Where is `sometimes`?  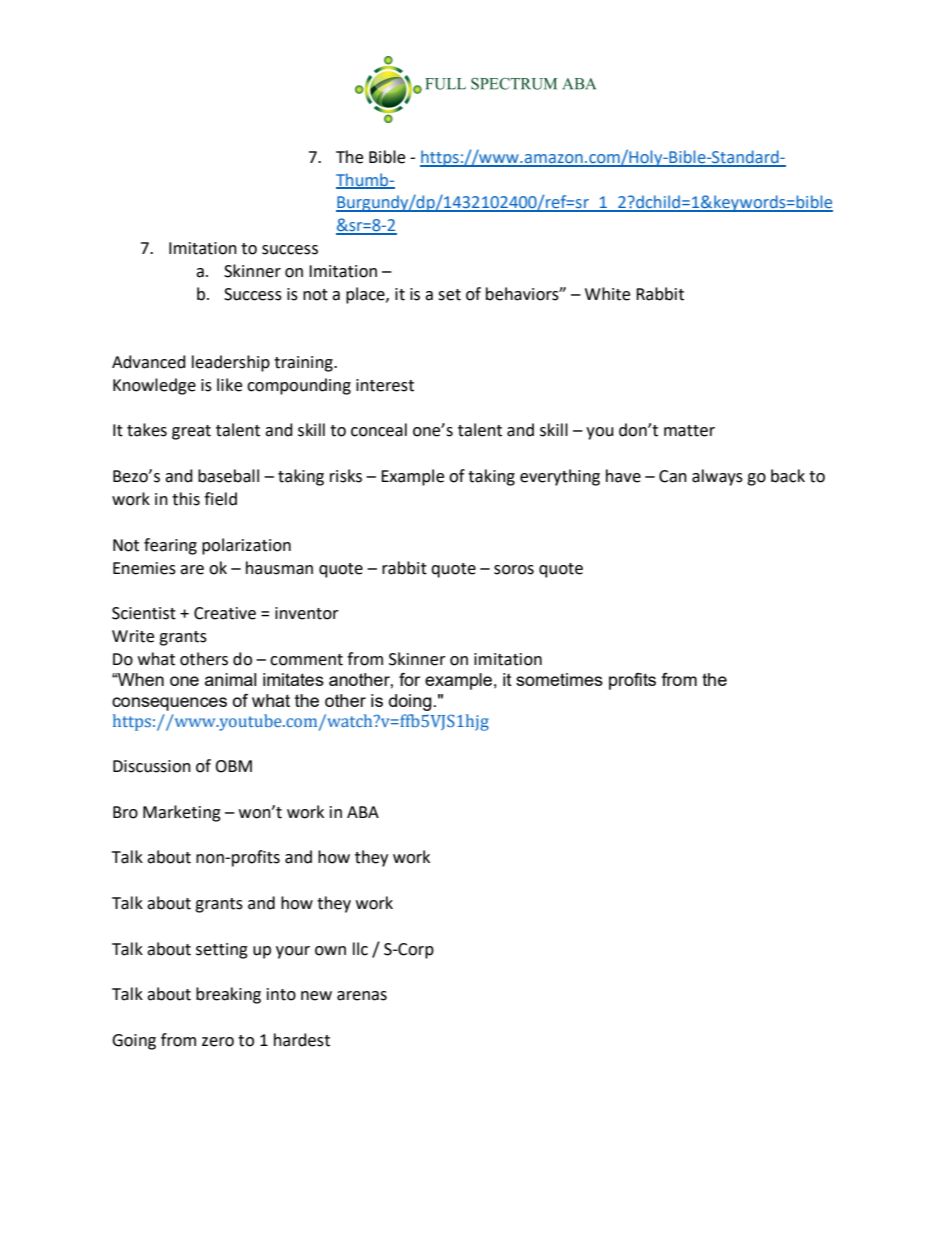 sometimes is located at coordinates (559, 679).
